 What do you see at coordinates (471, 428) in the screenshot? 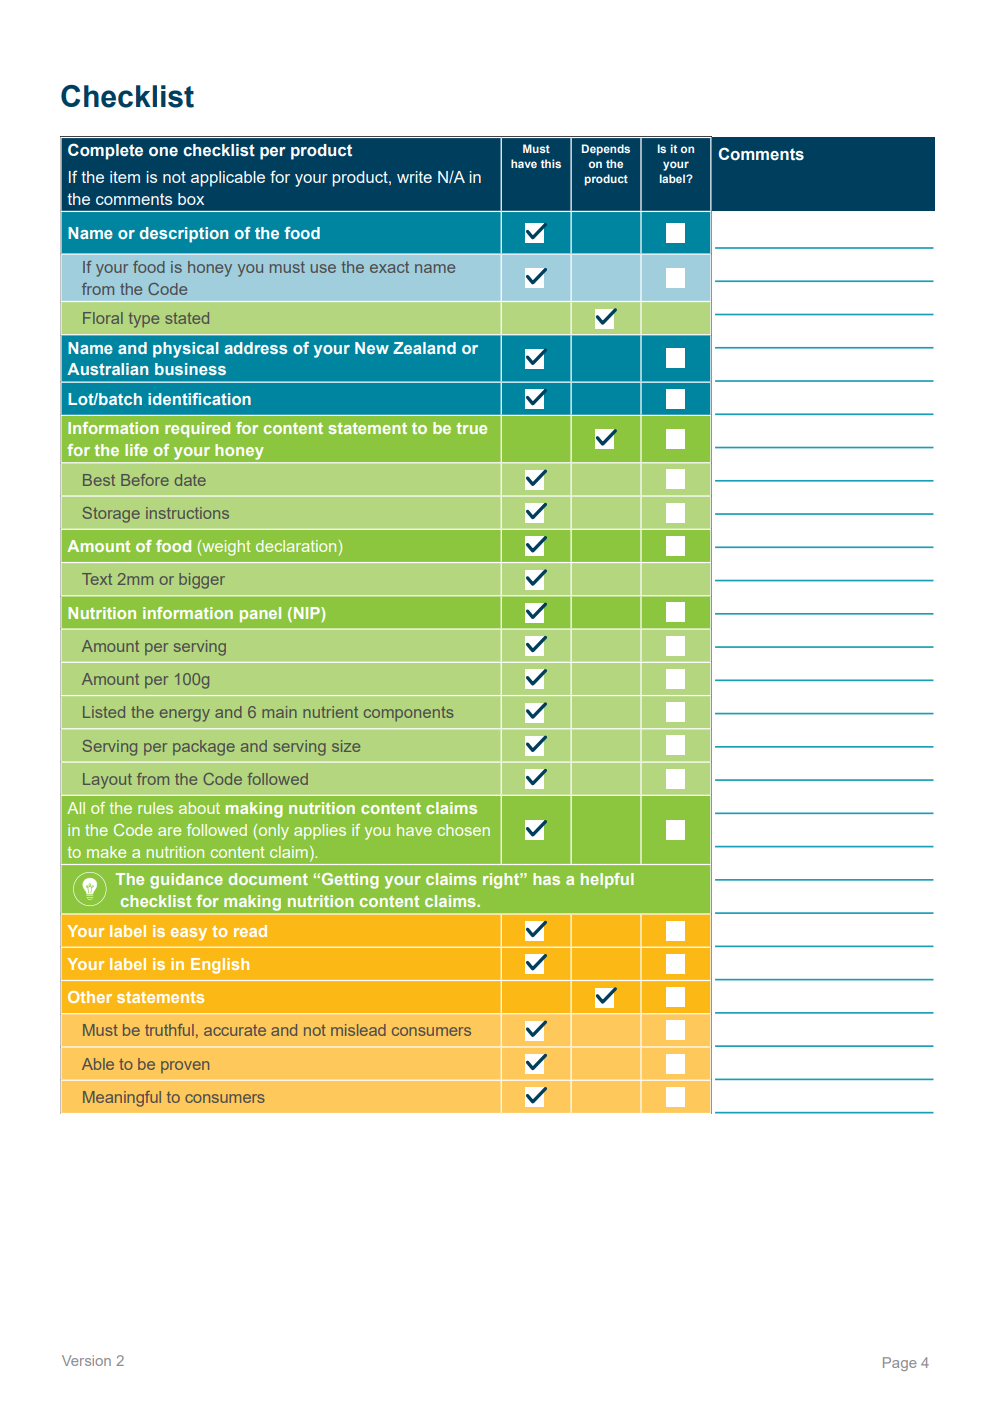
I see `true` at bounding box center [471, 428].
